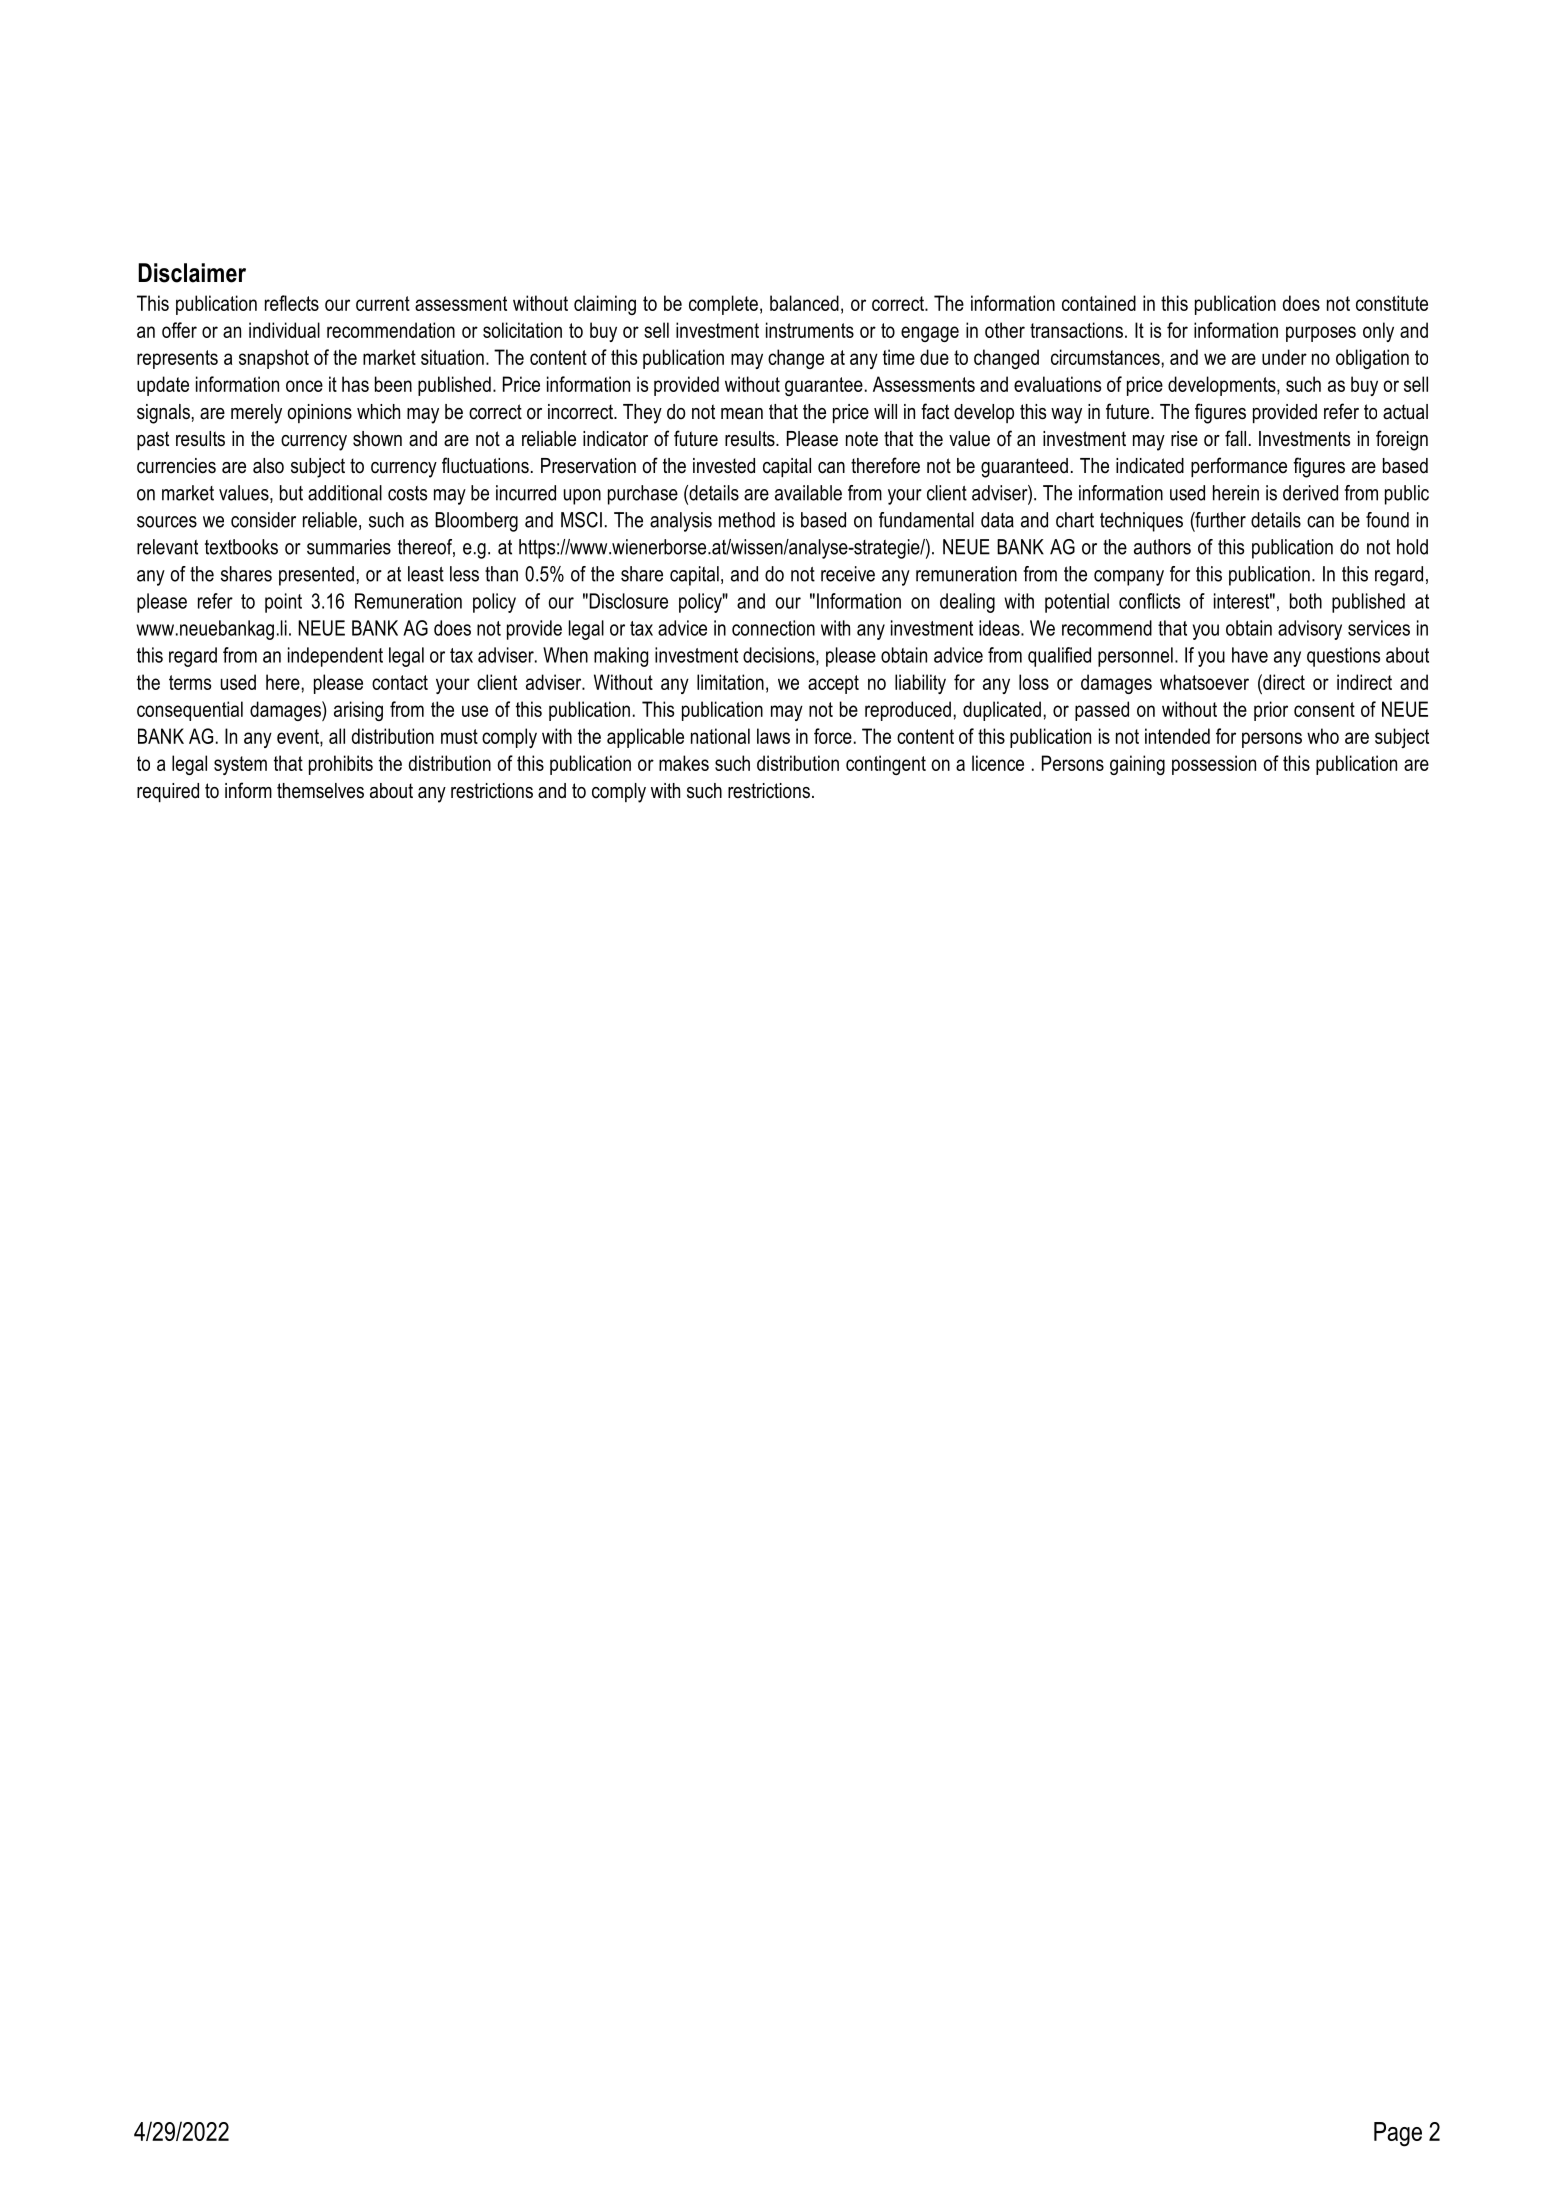 The height and width of the screenshot is (2208, 1561). Describe the element at coordinates (1284, 357) in the screenshot. I see `under` at that location.
